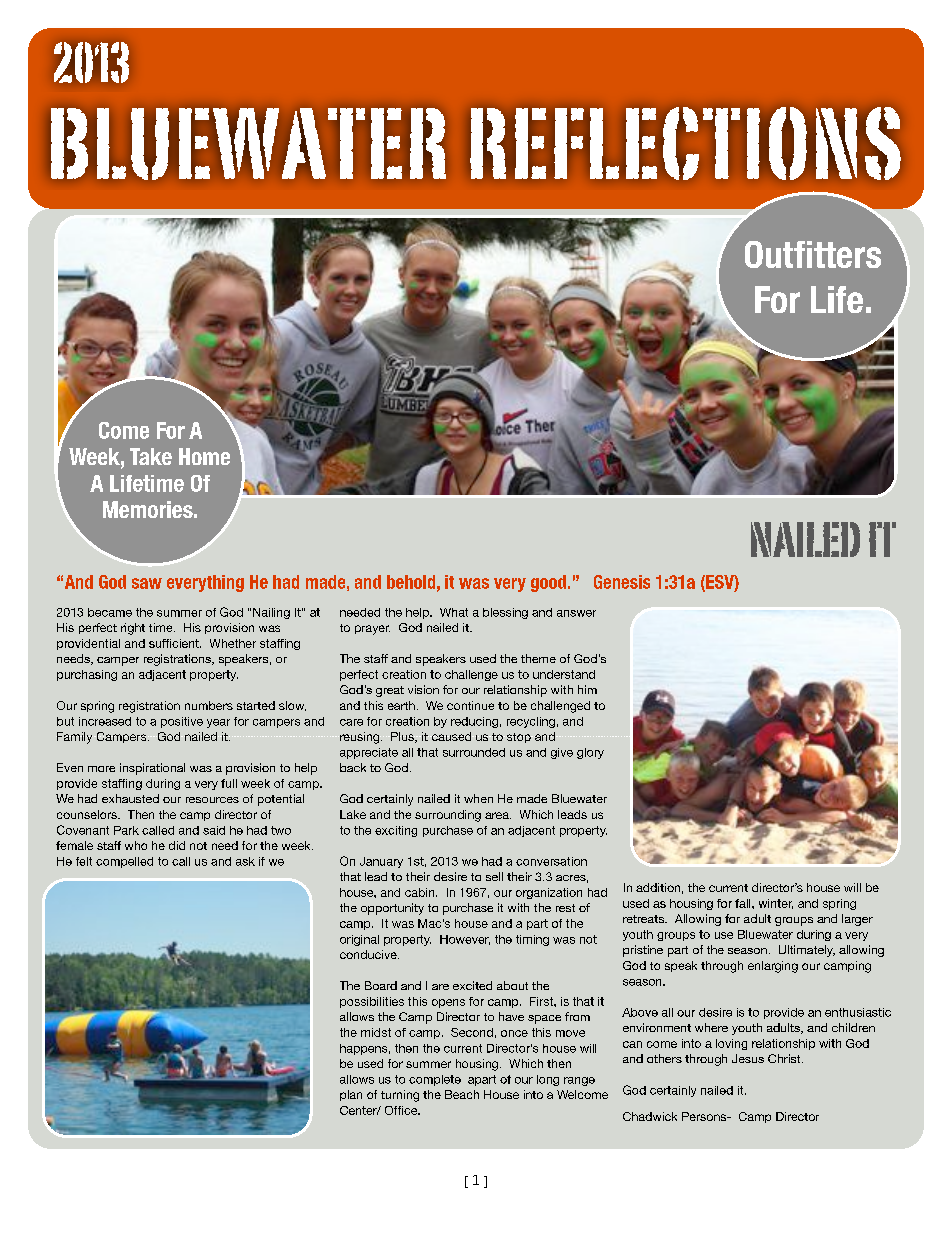  What do you see at coordinates (685, 143) in the image?
I see `REFLECTIONS` at bounding box center [685, 143].
